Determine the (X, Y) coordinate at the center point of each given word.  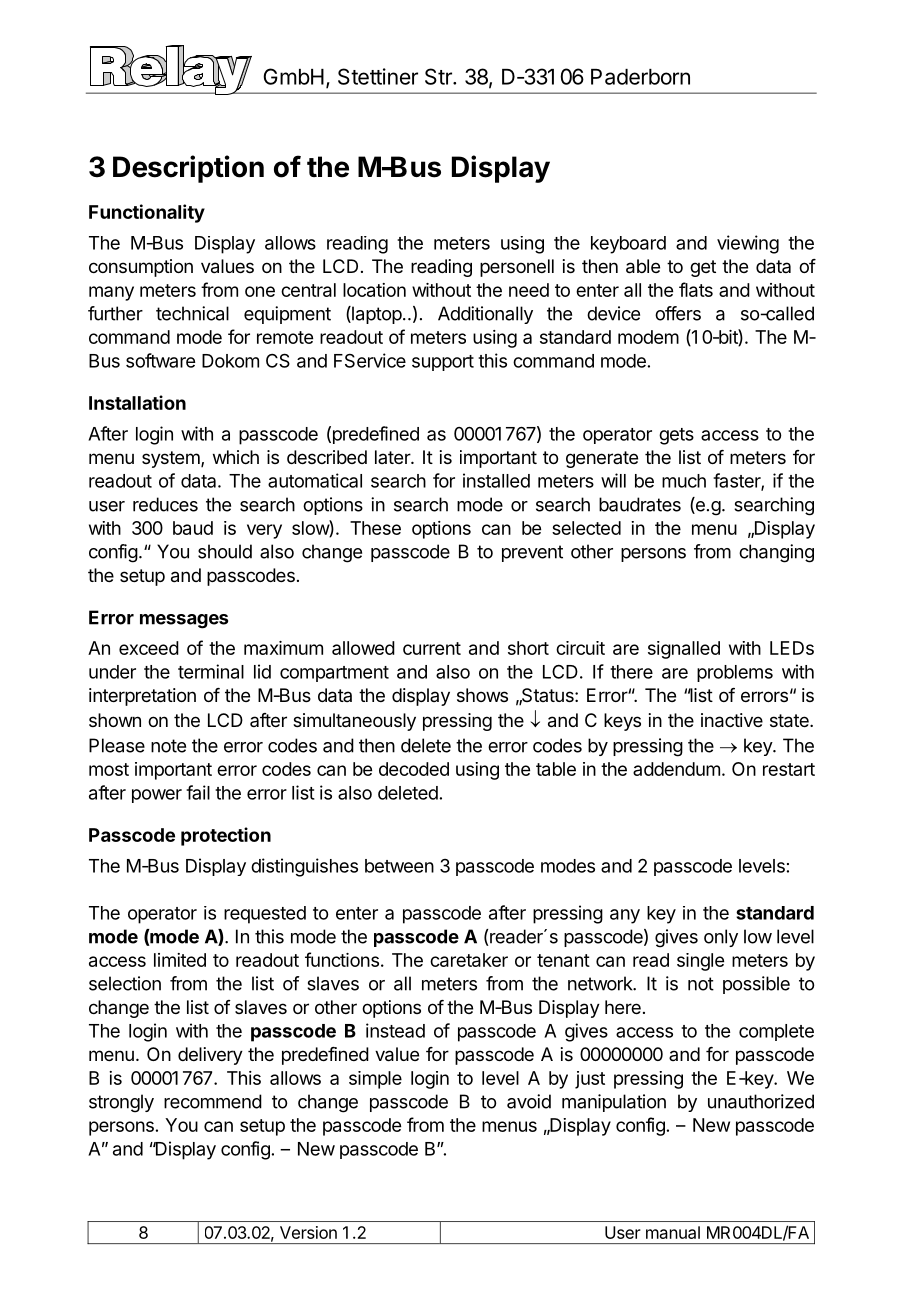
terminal (211, 671)
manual (673, 1232)
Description (188, 169)
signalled (684, 650)
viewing (748, 244)
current (432, 648)
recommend (213, 1101)
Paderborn (640, 77)
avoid (529, 1101)
